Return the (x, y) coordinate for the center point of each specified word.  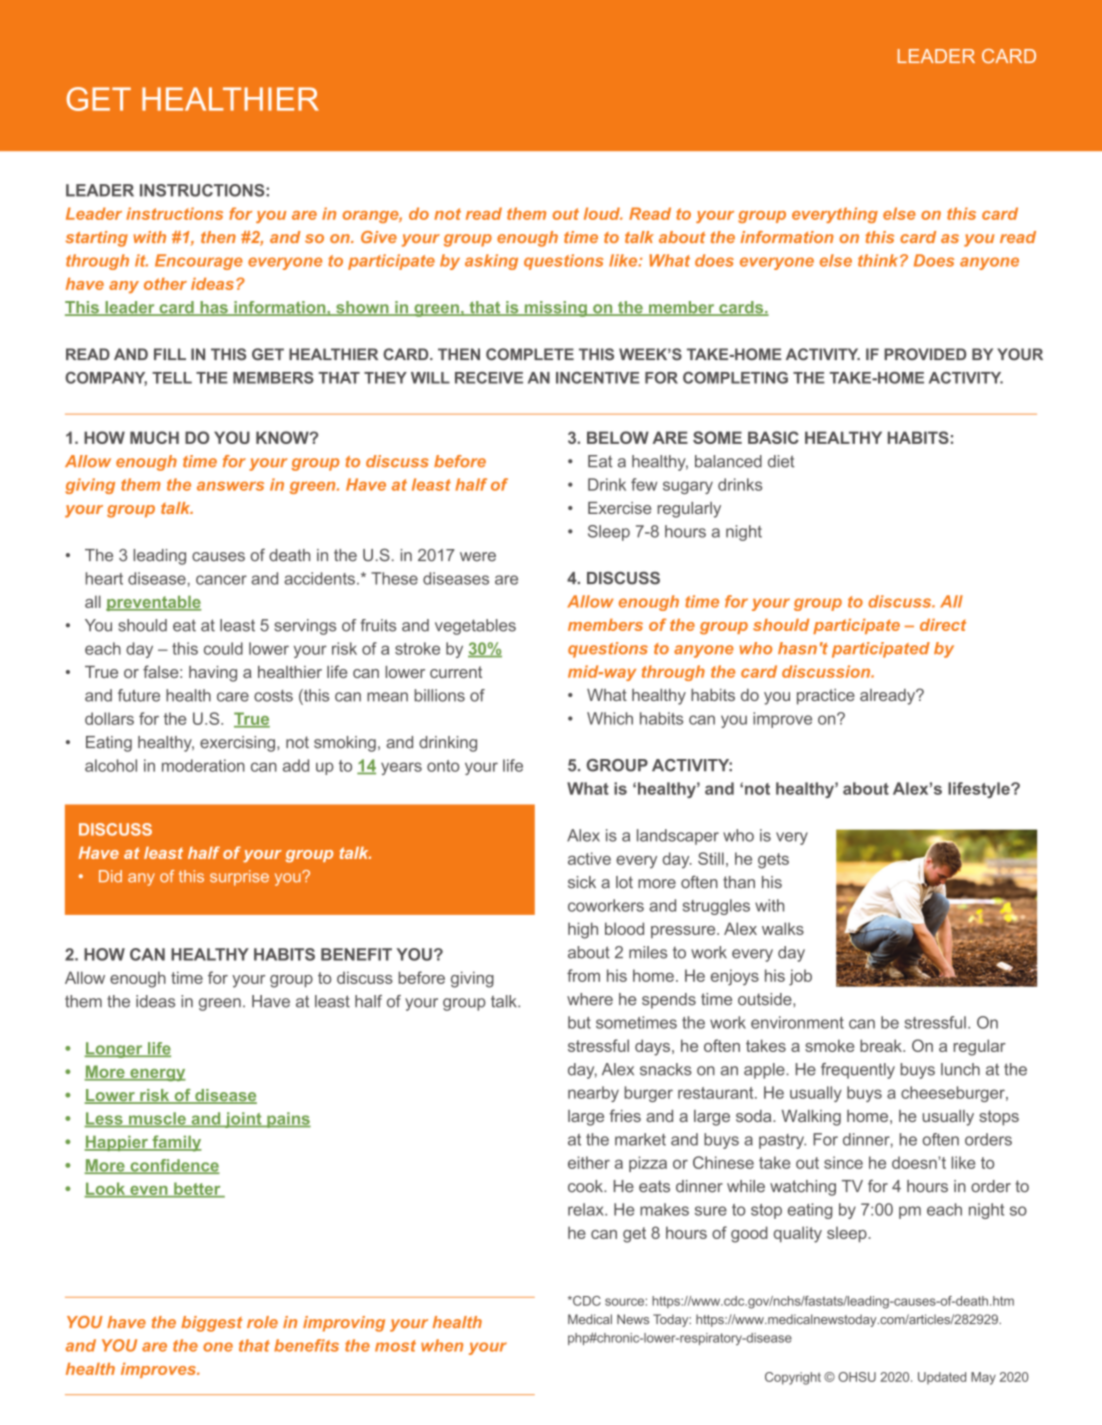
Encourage (199, 262)
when (442, 1345)
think (879, 260)
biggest (211, 1324)
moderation (203, 765)
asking (491, 262)
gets (773, 861)
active (589, 858)
